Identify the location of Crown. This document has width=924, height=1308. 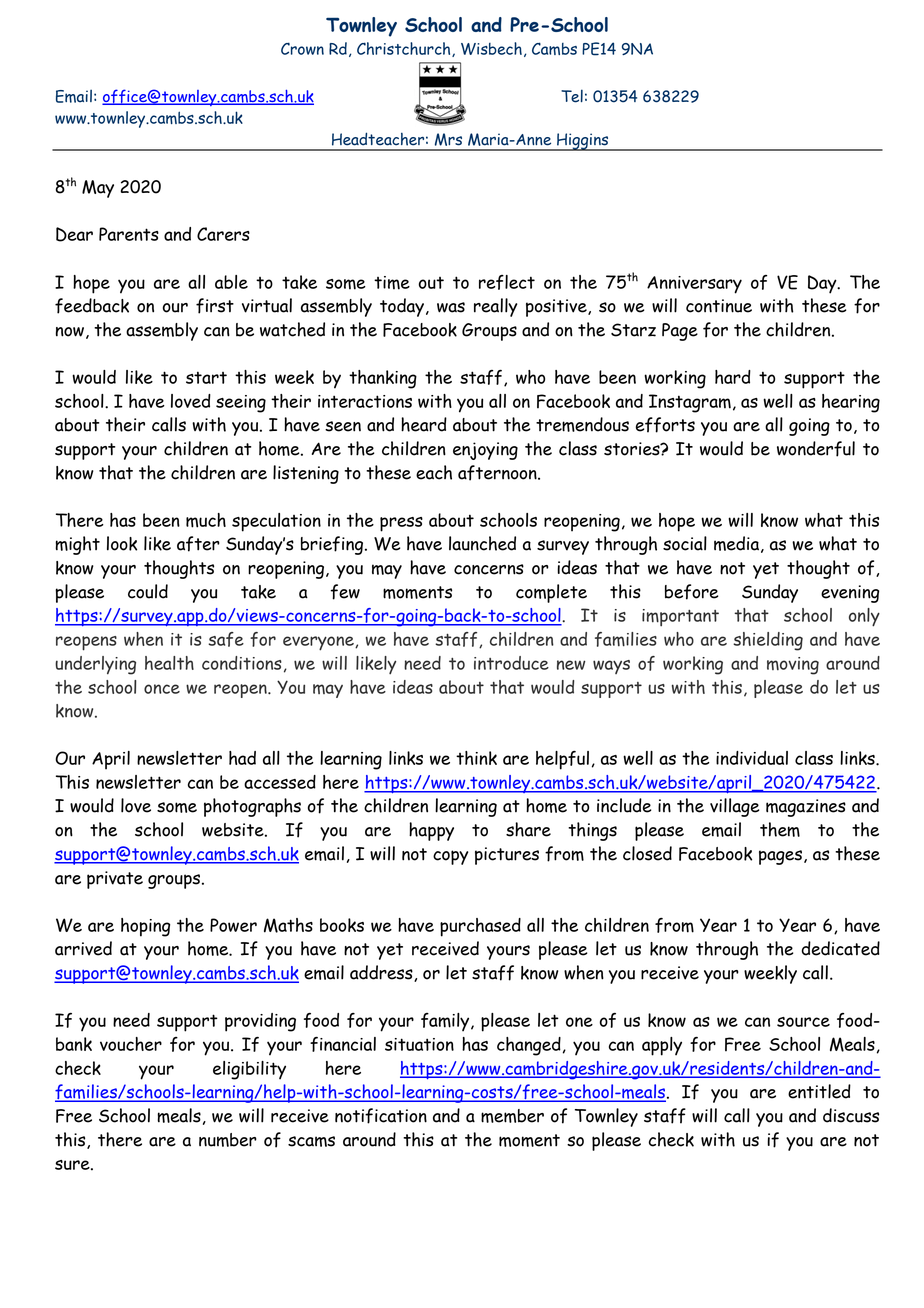
(302, 48).
